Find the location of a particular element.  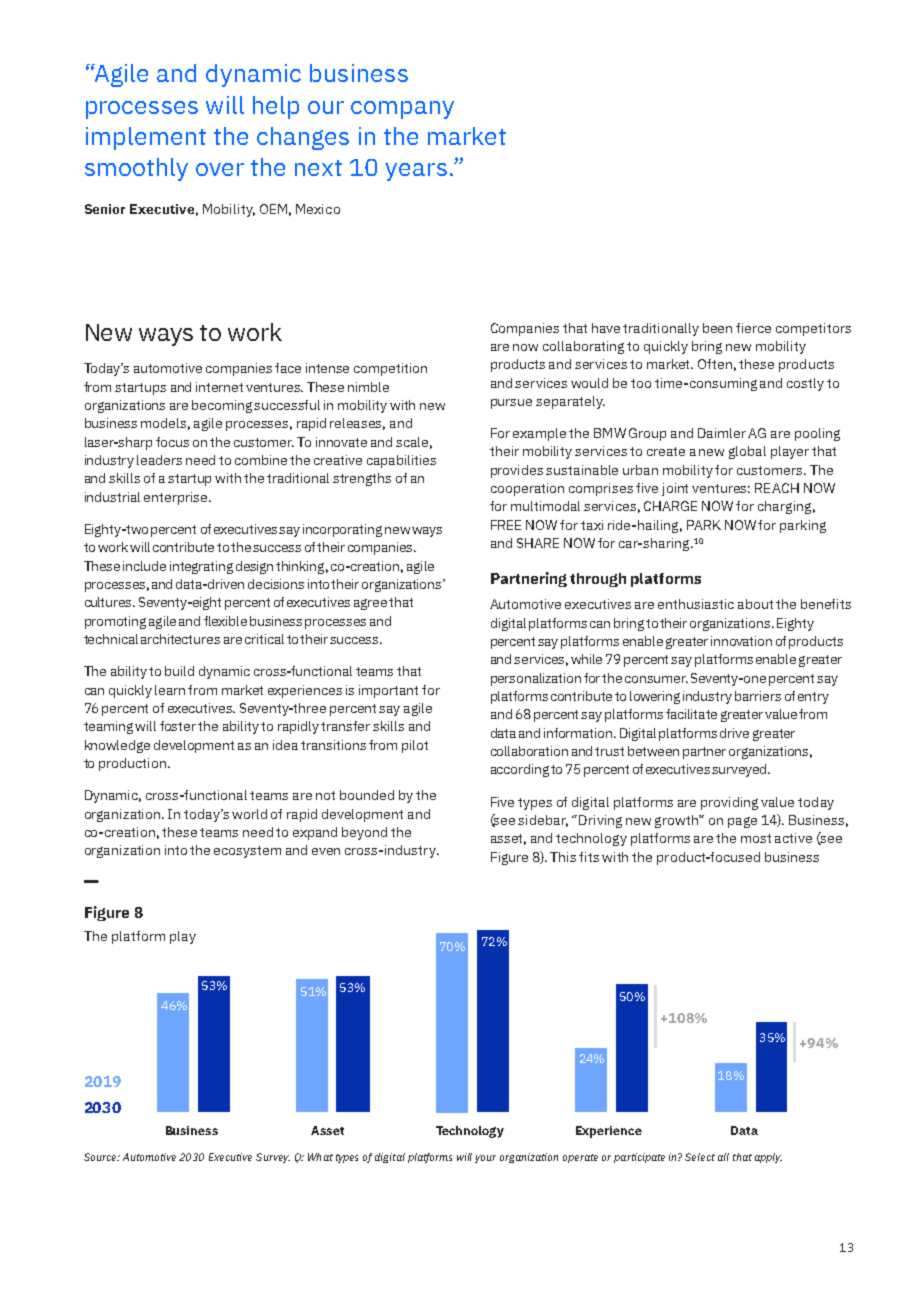

implement is located at coordinates (146, 138).
